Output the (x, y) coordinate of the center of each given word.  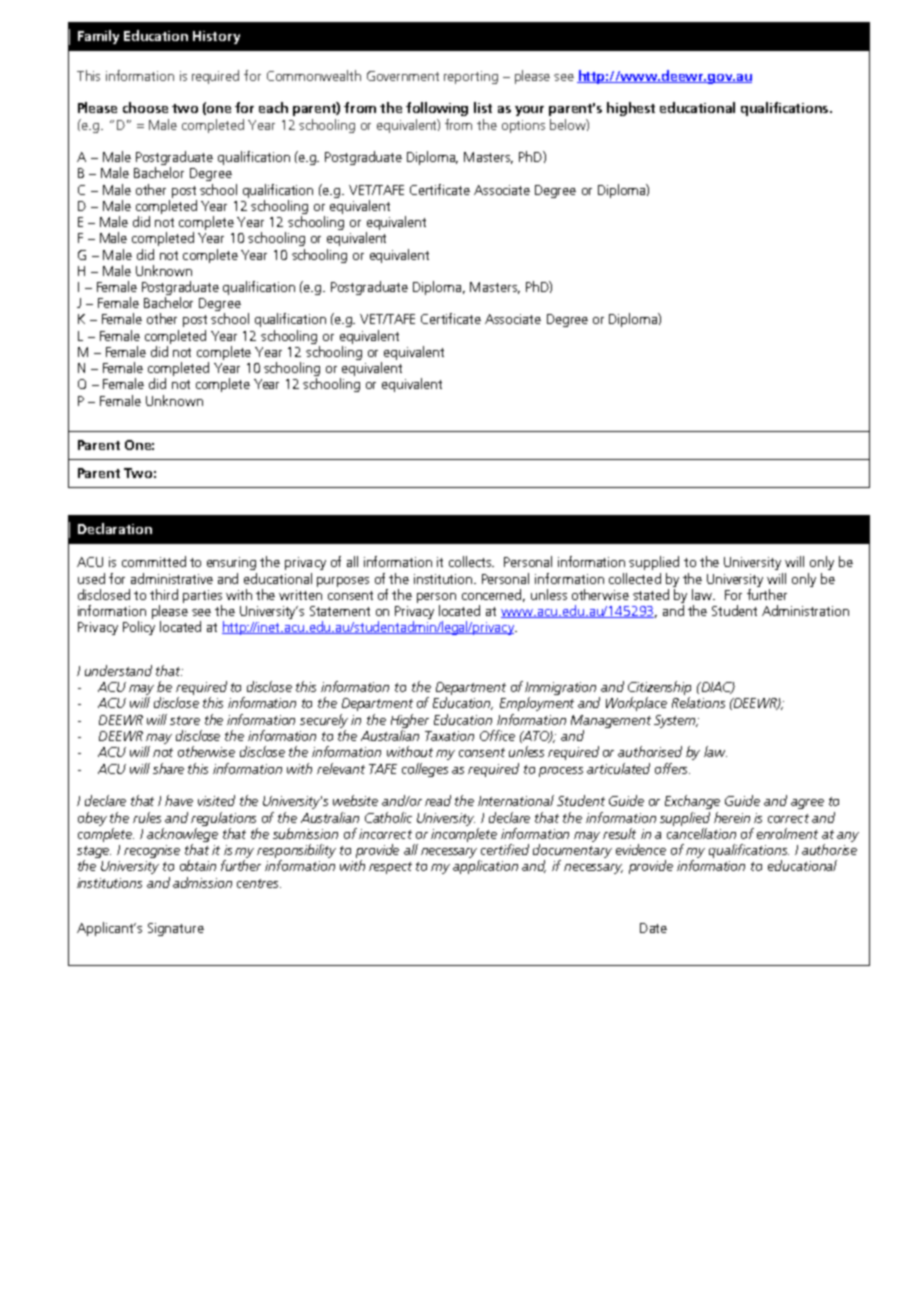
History (216, 37)
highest (631, 109)
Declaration (115, 528)
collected (635, 578)
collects (471, 561)
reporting (471, 77)
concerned (493, 595)
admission (202, 882)
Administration (805, 610)
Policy (139, 628)
